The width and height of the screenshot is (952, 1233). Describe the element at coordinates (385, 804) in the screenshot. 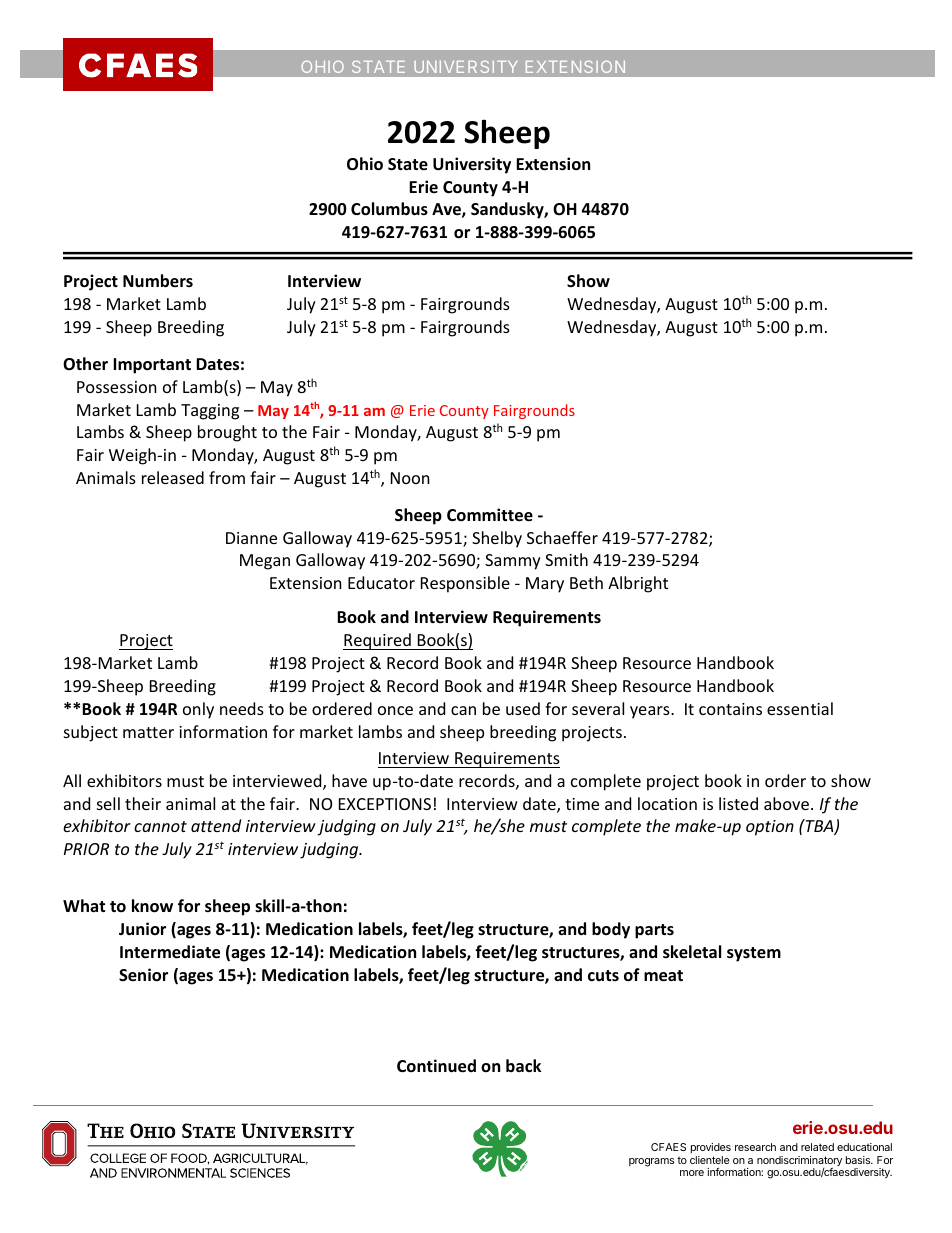

I see `EXCEPTIONS` at that location.
